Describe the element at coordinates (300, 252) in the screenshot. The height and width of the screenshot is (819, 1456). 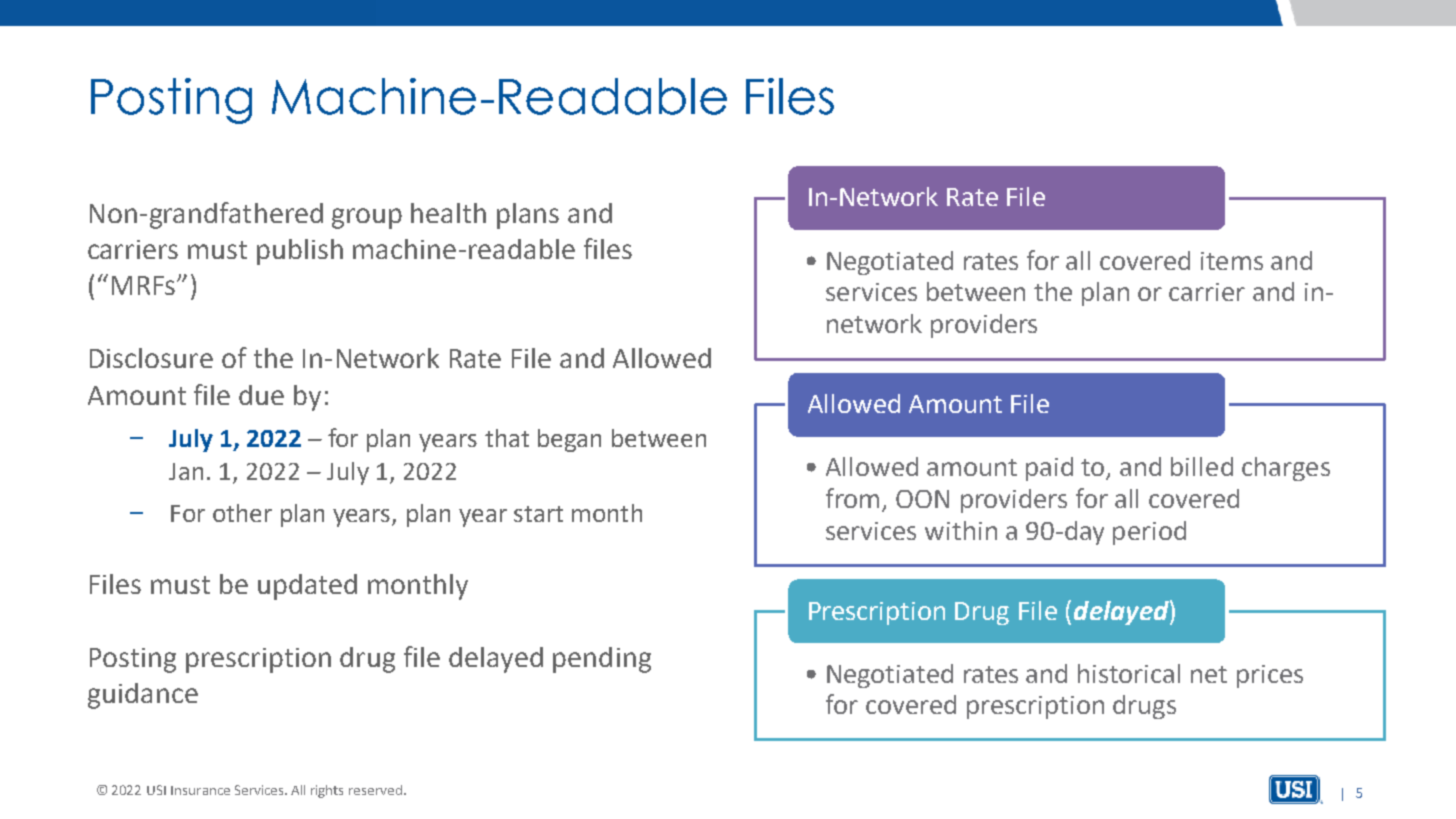
I see `publish` at that location.
